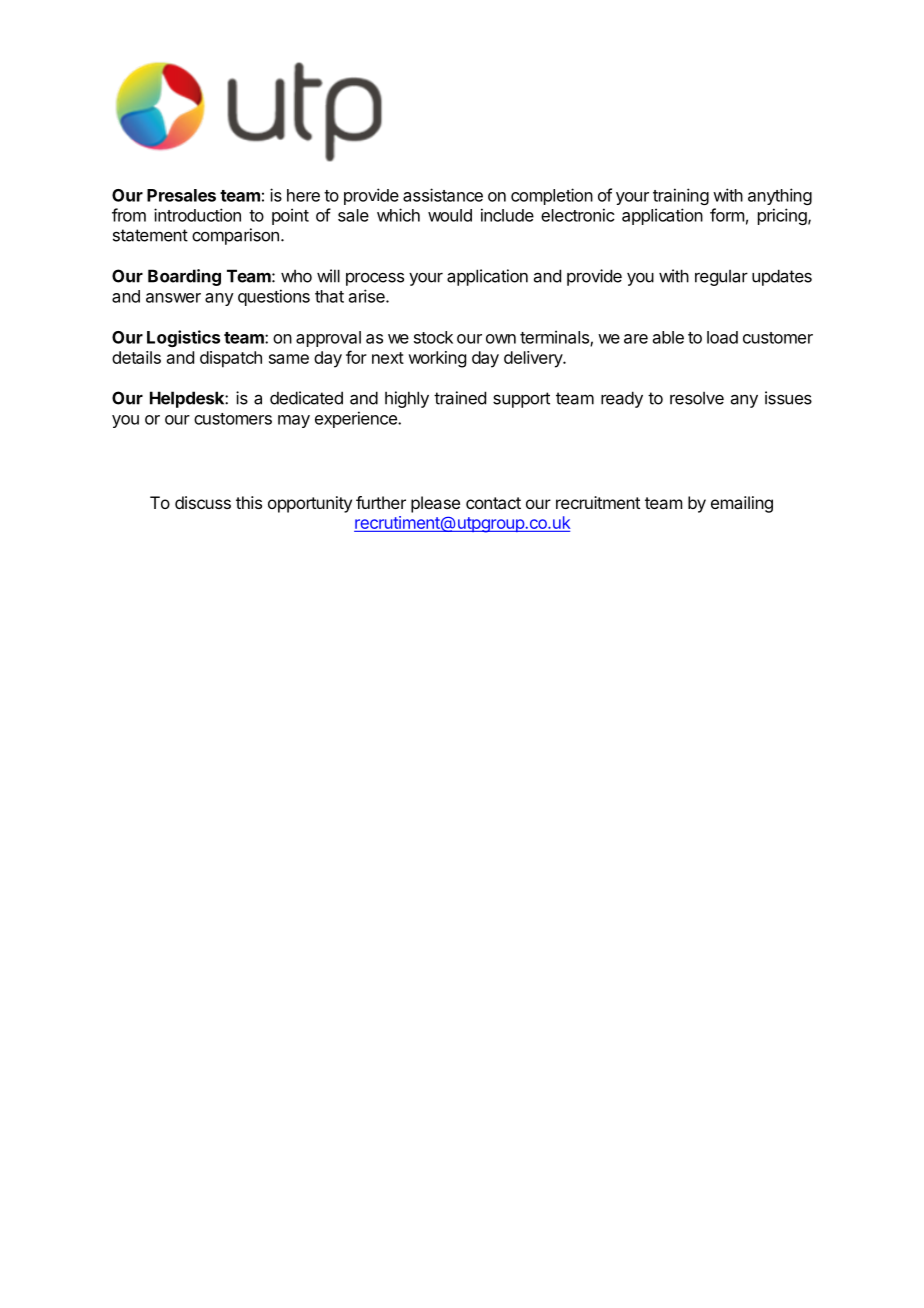 The height and width of the document is (1308, 924). What do you see at coordinates (231, 359) in the document?
I see `dispatch` at bounding box center [231, 359].
